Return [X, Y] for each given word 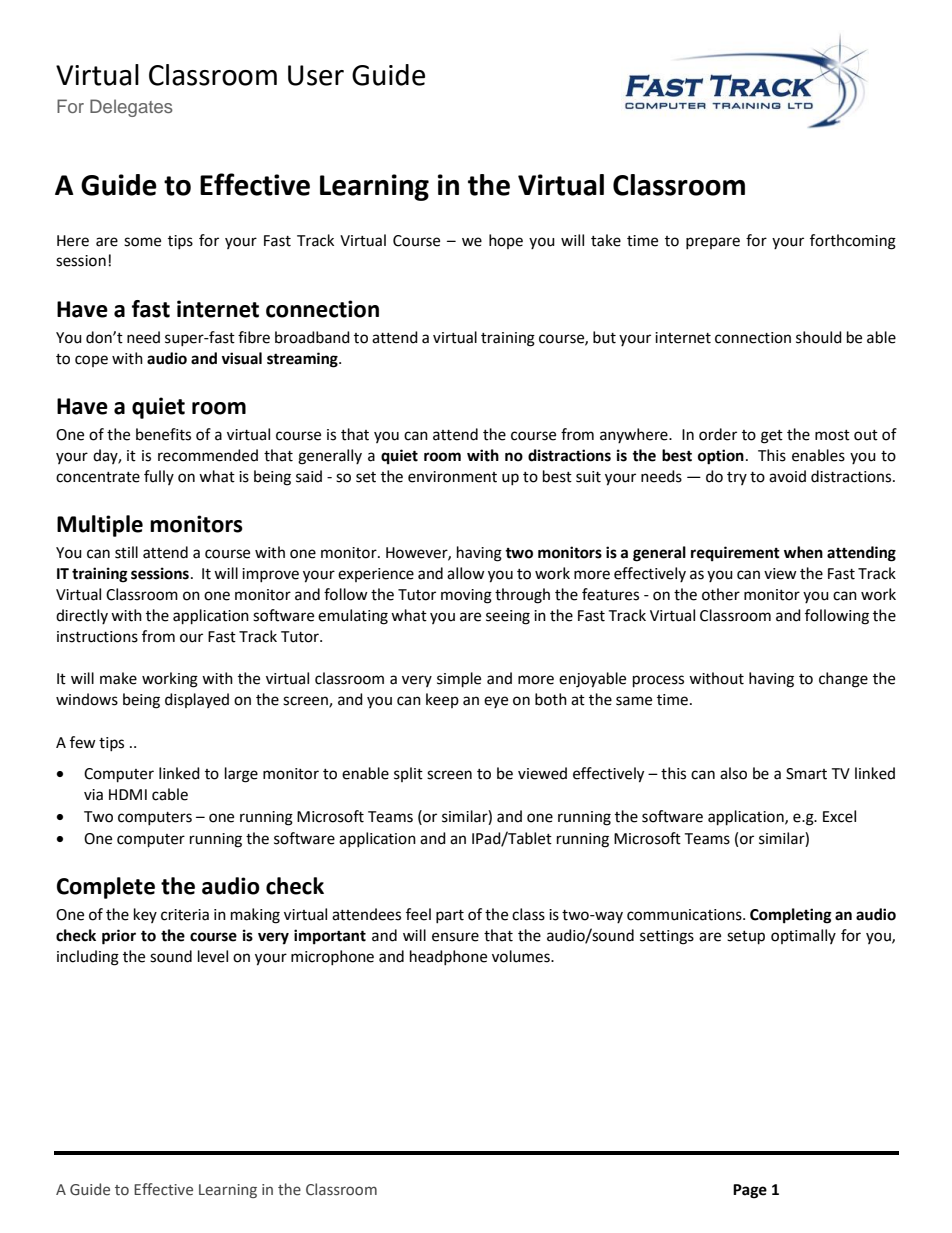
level [213, 956]
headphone [448, 957]
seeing [508, 617]
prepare [713, 243]
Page [750, 1191]
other [721, 594]
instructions [97, 637]
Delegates [131, 108]
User [316, 75]
